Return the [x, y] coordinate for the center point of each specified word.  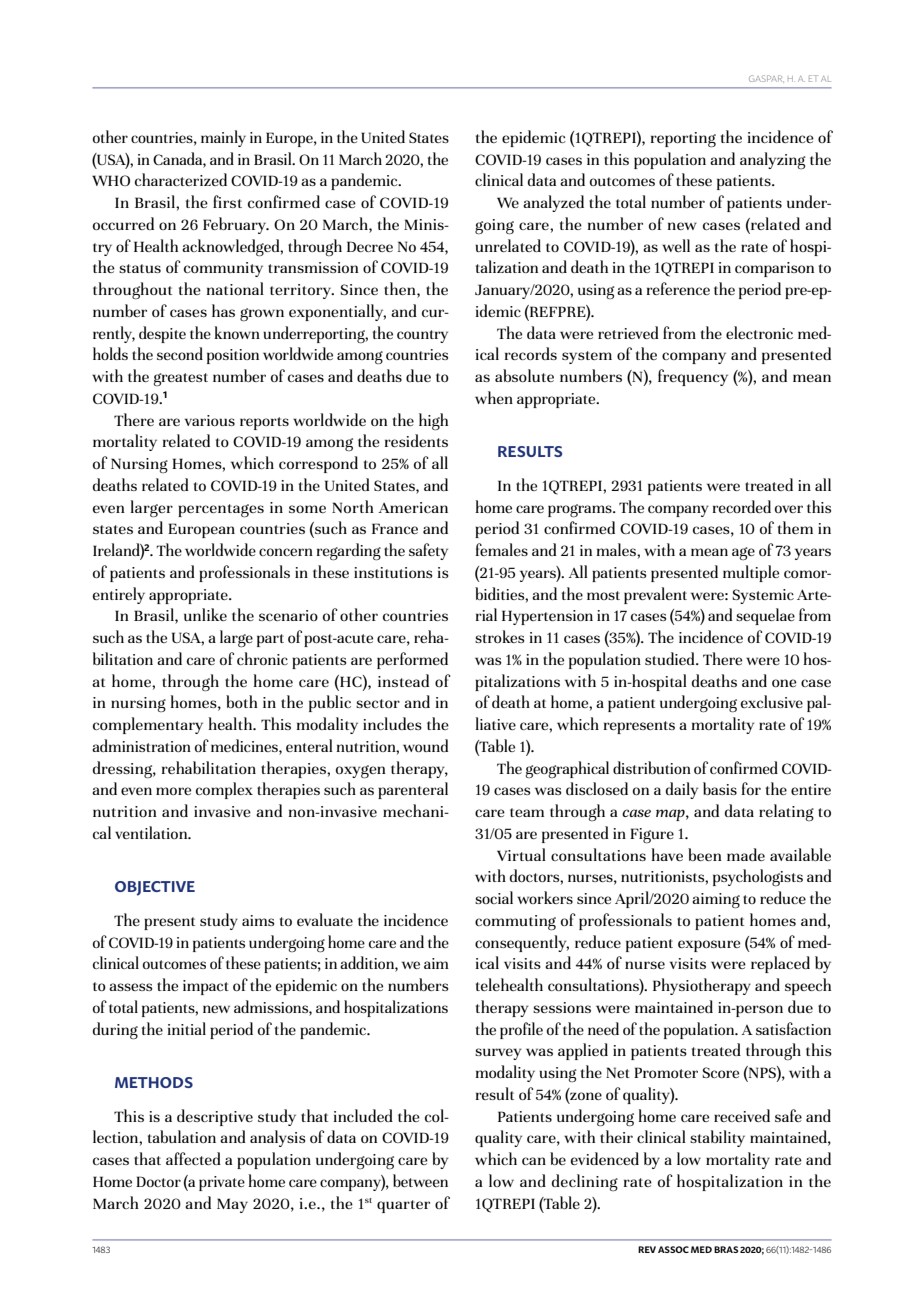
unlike [205, 614]
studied [671, 658]
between [420, 1180]
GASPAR [766, 78]
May [232, 1205]
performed [412, 660]
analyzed [553, 203]
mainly [223, 138]
